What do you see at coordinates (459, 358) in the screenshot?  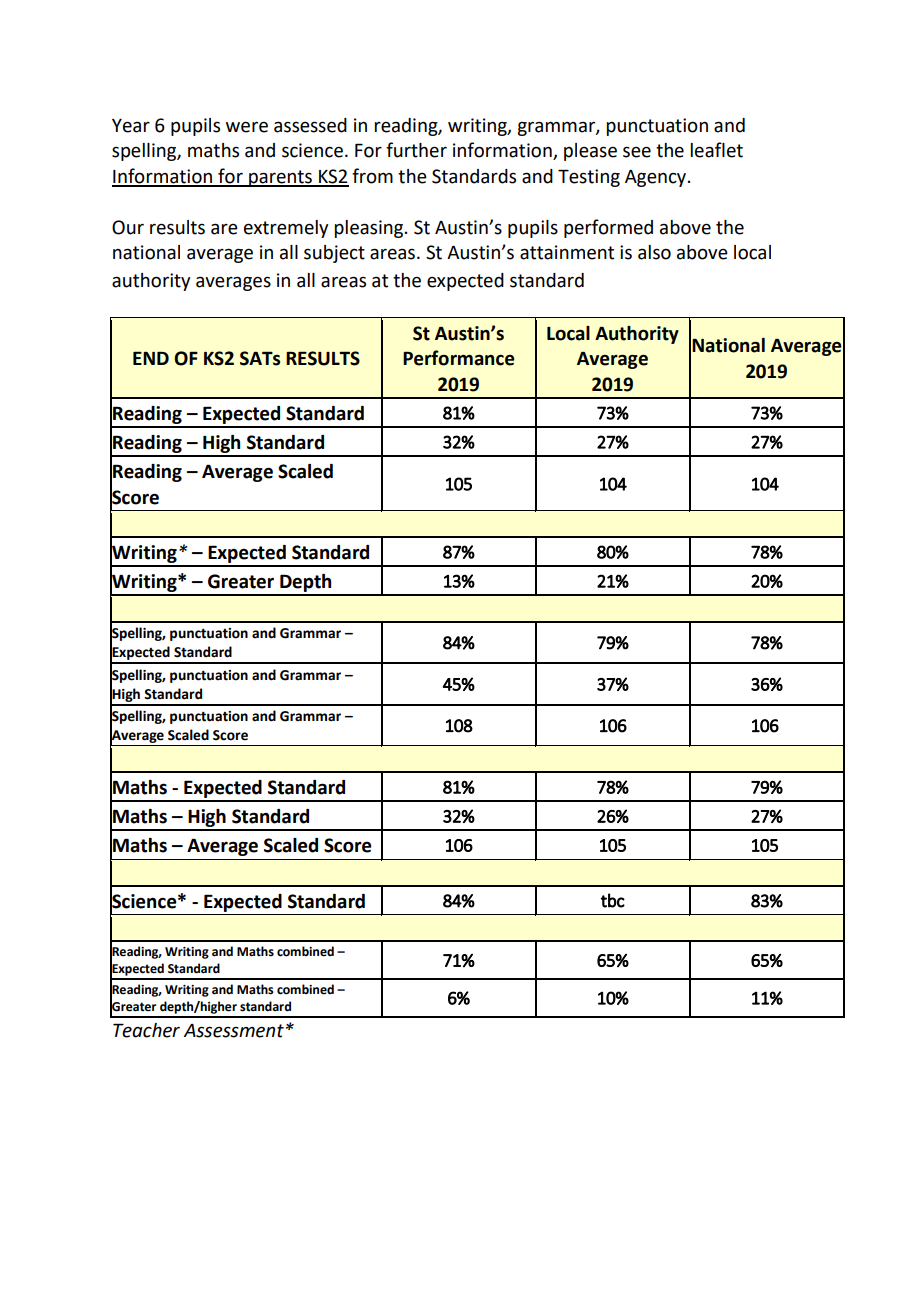 I see `Performance` at bounding box center [459, 358].
